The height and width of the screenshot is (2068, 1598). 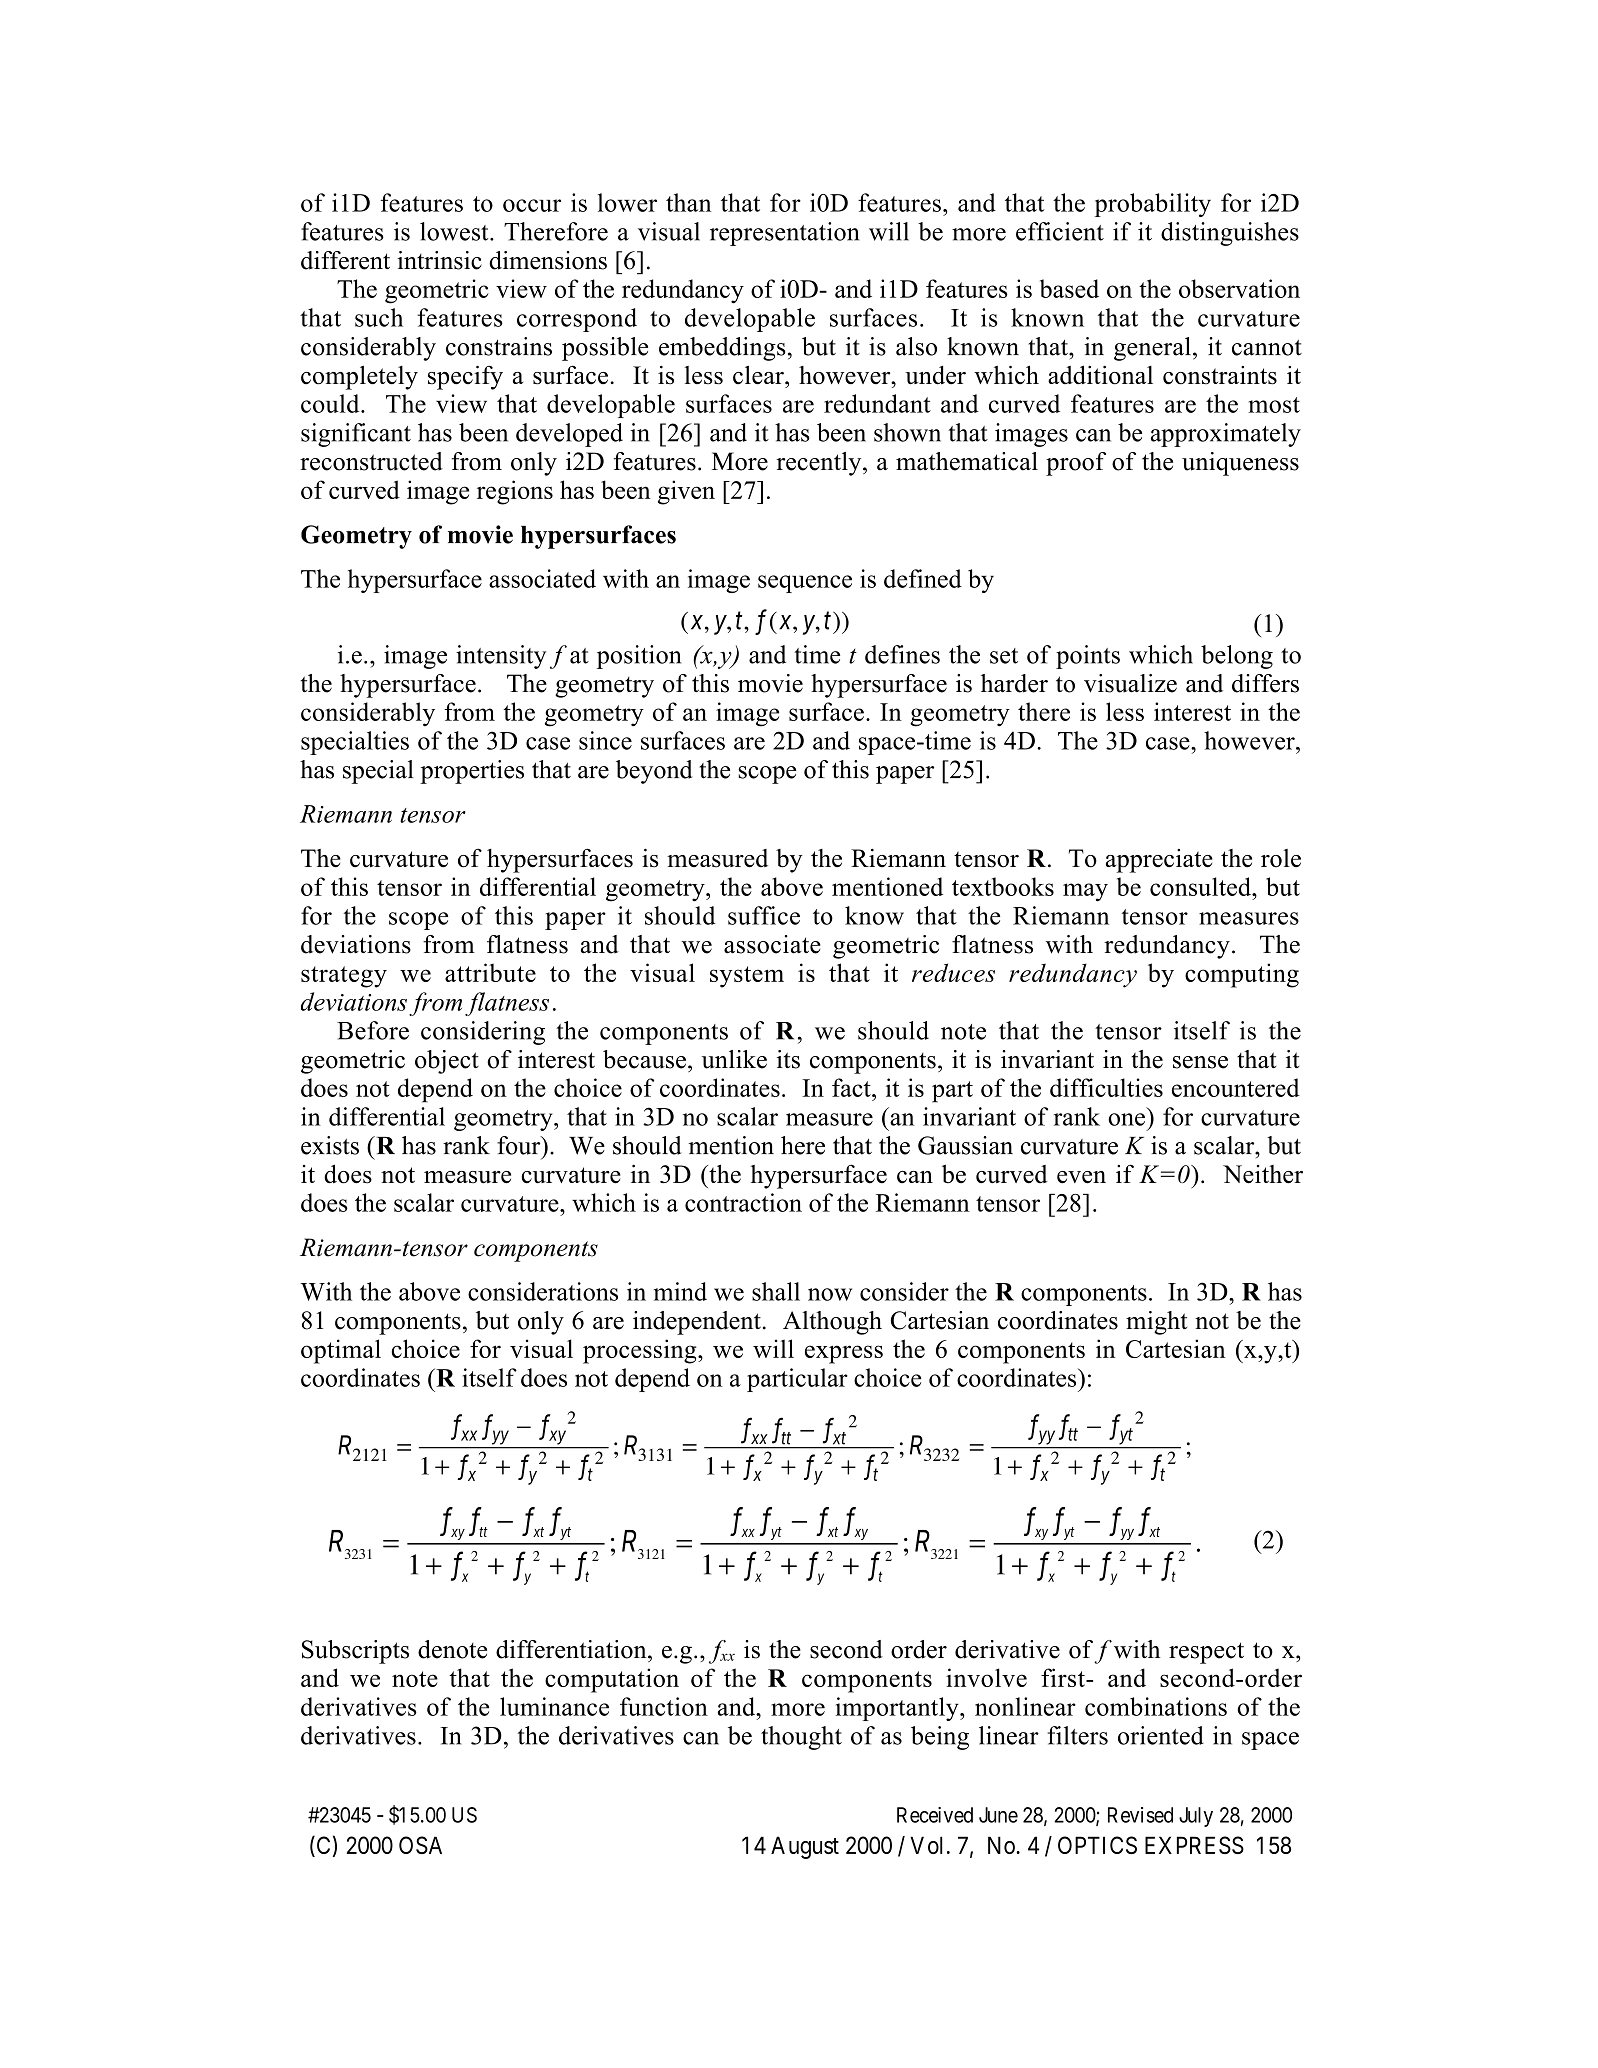 I want to click on beyond, so click(x=654, y=772).
